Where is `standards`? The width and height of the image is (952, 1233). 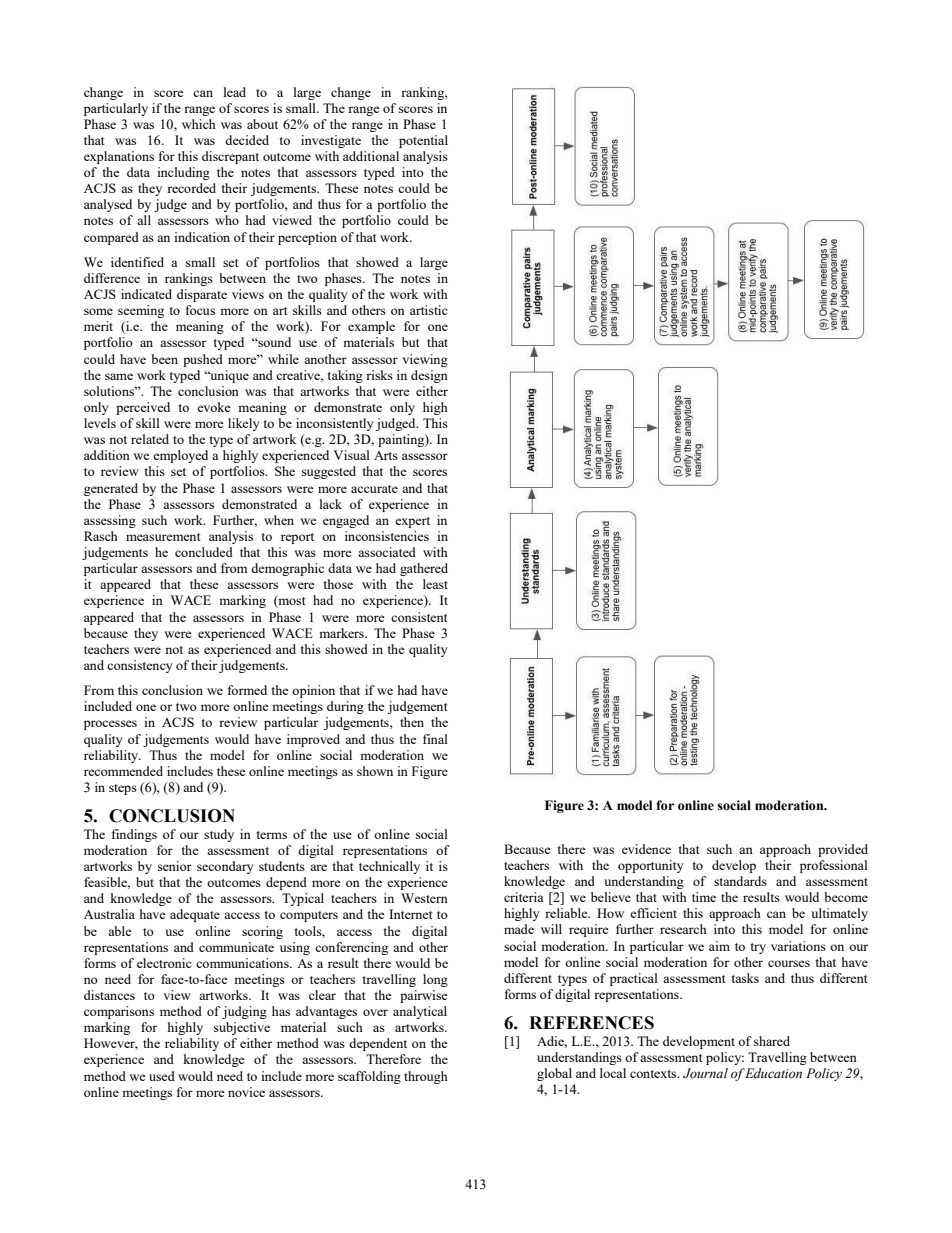 standards is located at coordinates (740, 881).
